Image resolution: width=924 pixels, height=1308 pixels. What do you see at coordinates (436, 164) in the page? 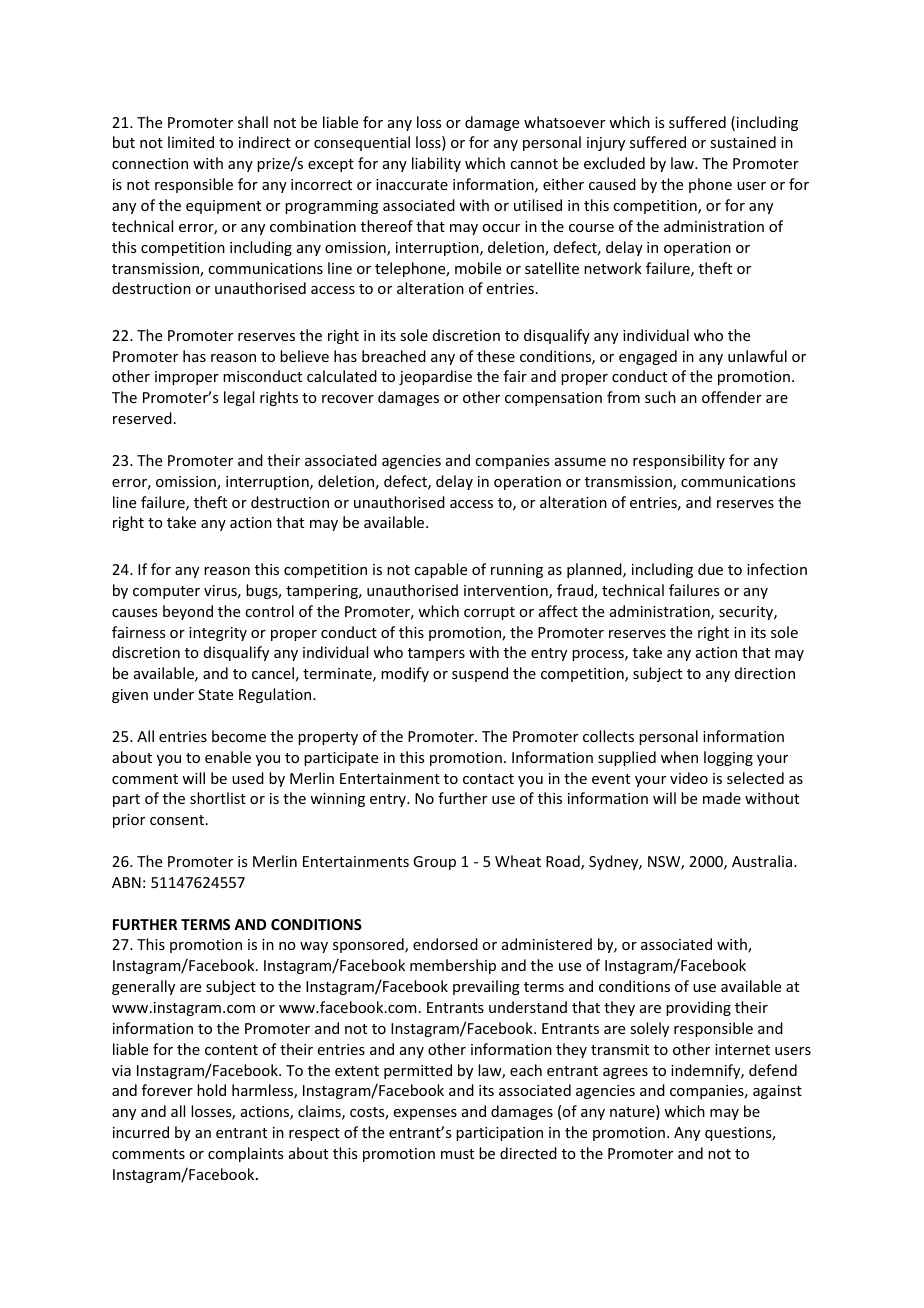
I see `liability` at bounding box center [436, 164].
